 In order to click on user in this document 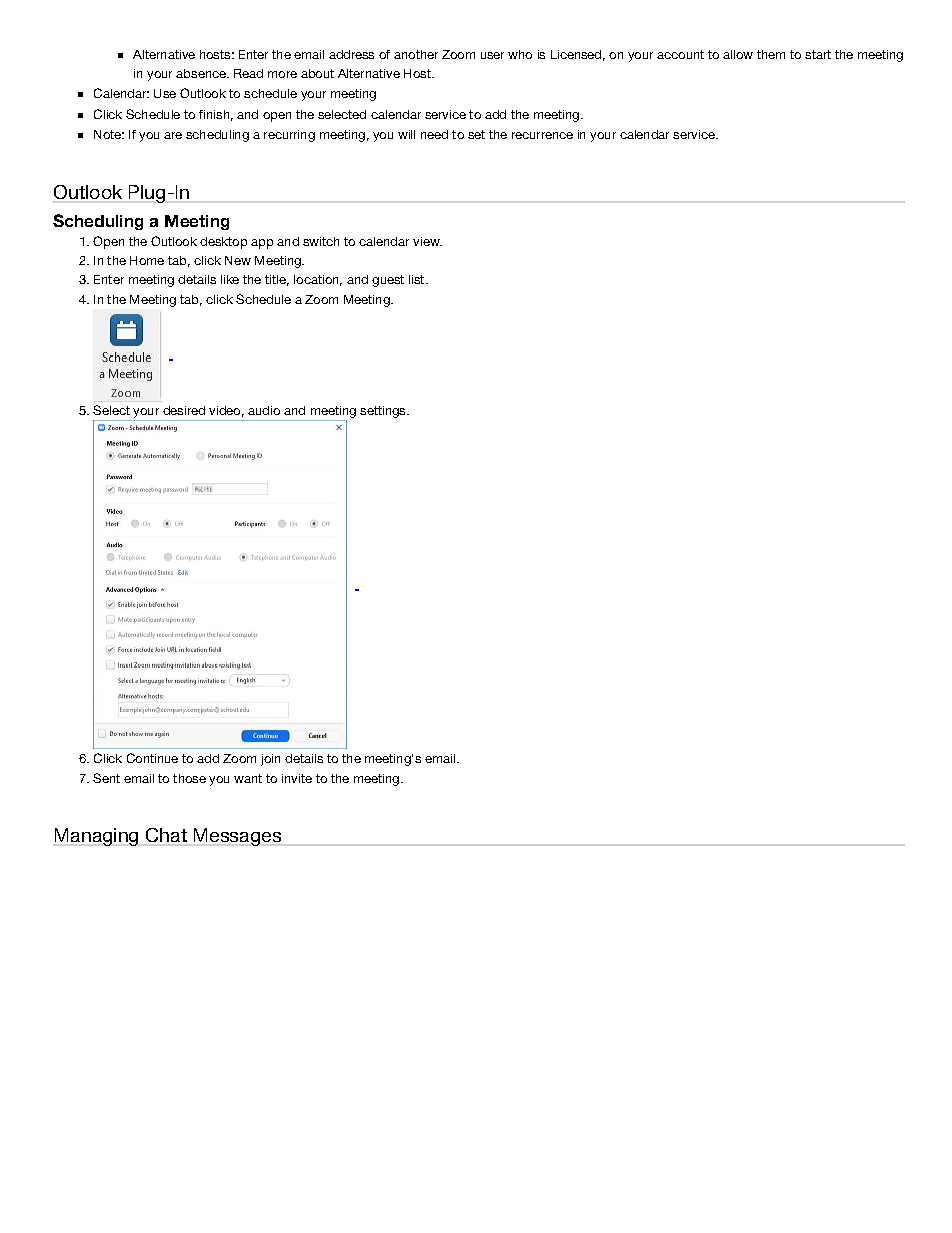, I will do `click(492, 55)`.
